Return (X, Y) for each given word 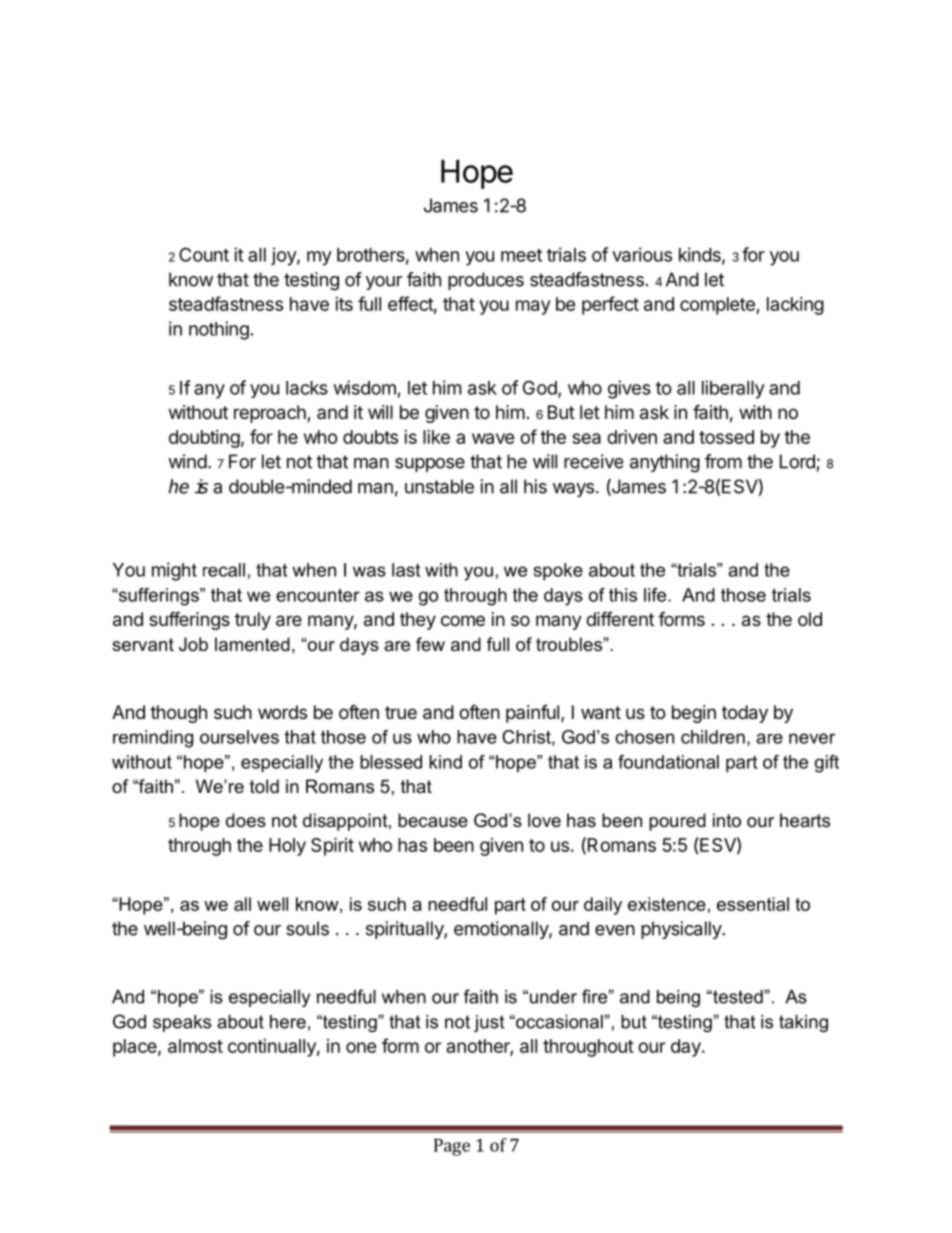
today (745, 714)
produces (486, 281)
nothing (219, 330)
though (178, 714)
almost (195, 1046)
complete (718, 306)
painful (532, 714)
